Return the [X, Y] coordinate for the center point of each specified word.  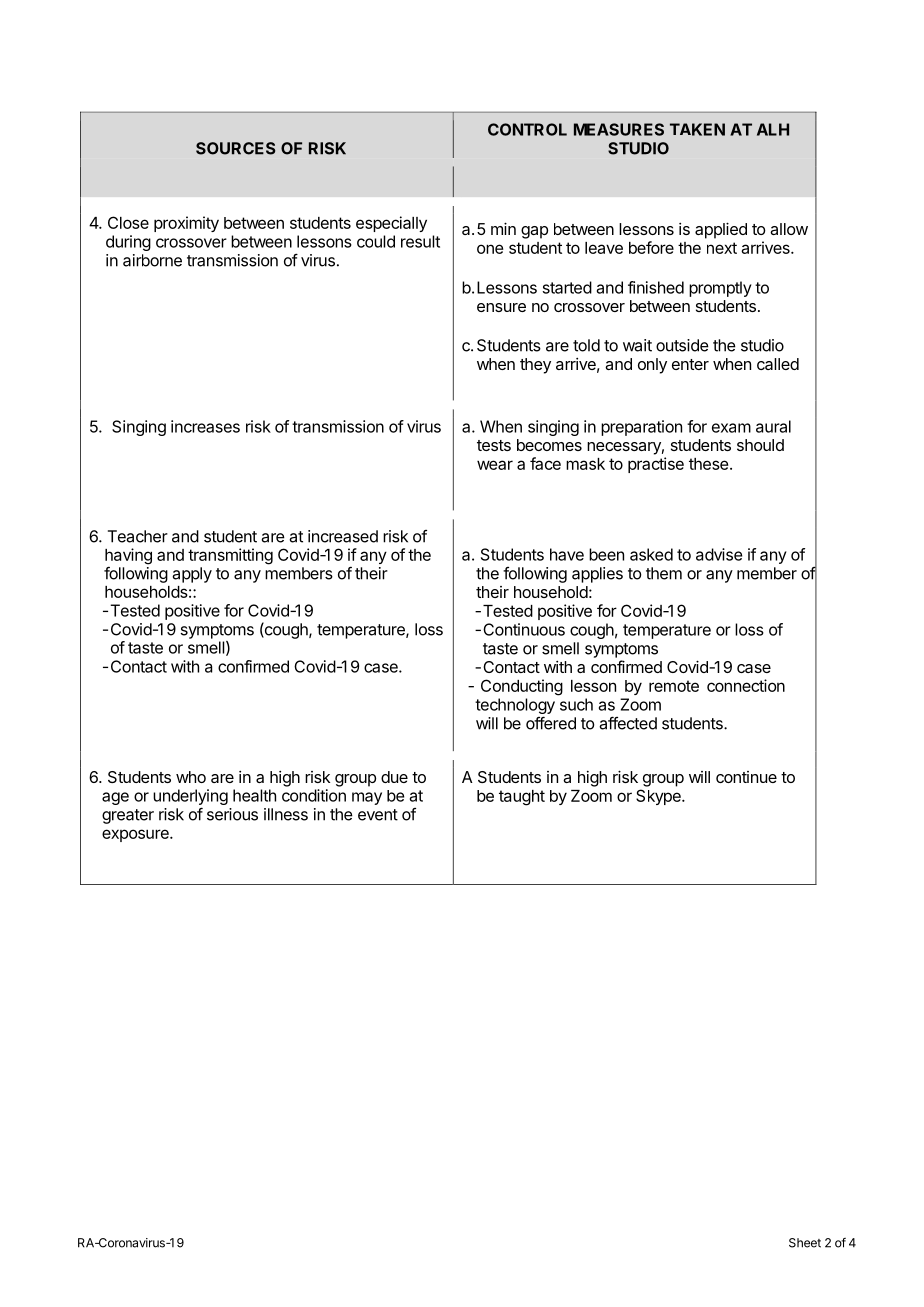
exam [731, 428]
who [191, 777]
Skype [659, 797]
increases [205, 426]
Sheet [805, 1243]
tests [494, 445]
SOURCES [235, 148]
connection [746, 685]
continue [746, 777]
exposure [136, 835]
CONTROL [527, 129]
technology [515, 707]
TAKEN [697, 129]
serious [232, 814]
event [378, 815]
